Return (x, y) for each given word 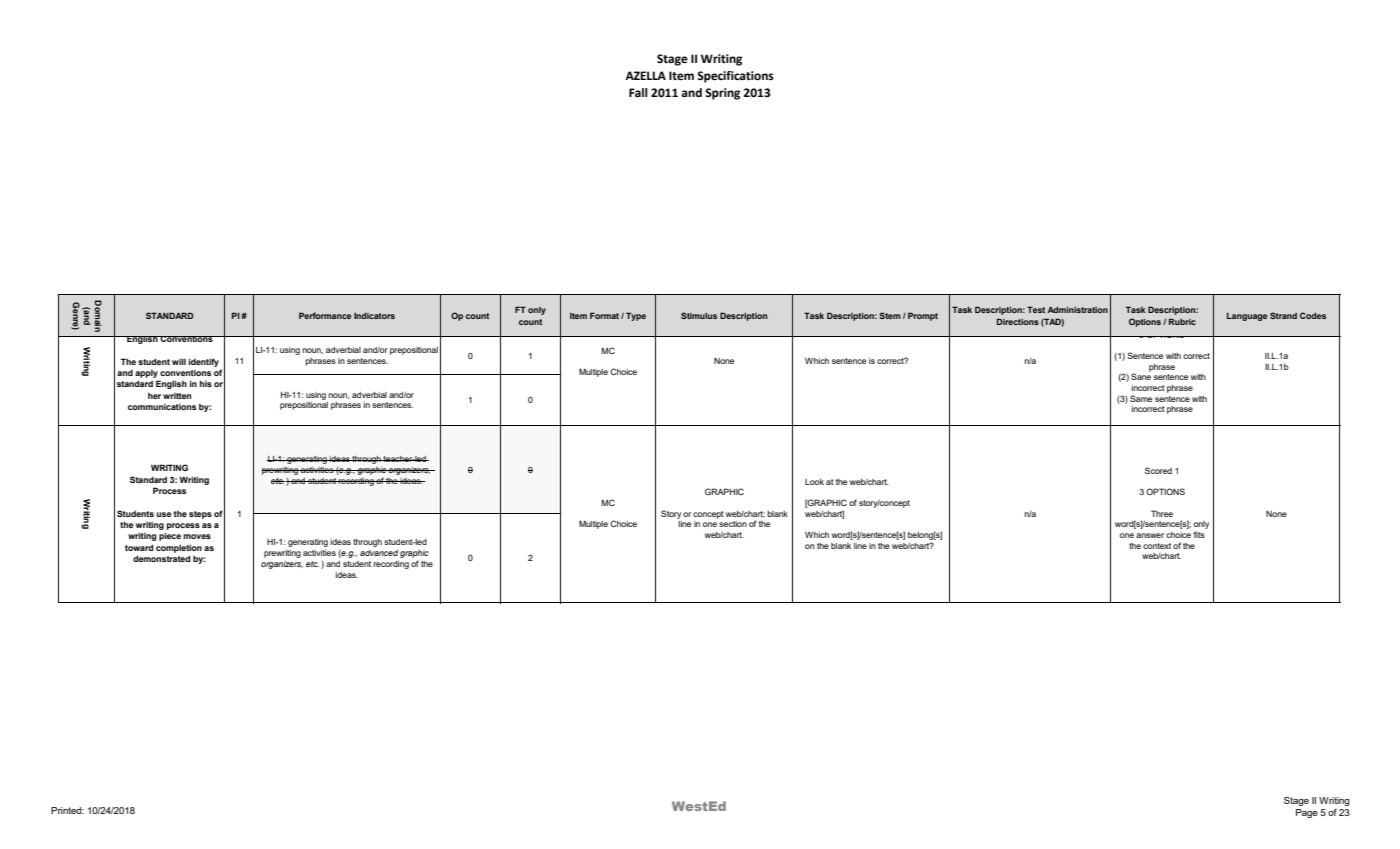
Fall (638, 92)
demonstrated (162, 558)
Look (814, 482)
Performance (325, 315)
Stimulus (699, 315)
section (733, 524)
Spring (722, 94)
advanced (379, 553)
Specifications (735, 77)
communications (162, 407)
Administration (1077, 310)
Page (1307, 813)
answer (1150, 535)
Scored (1158, 470)
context (1157, 546)
